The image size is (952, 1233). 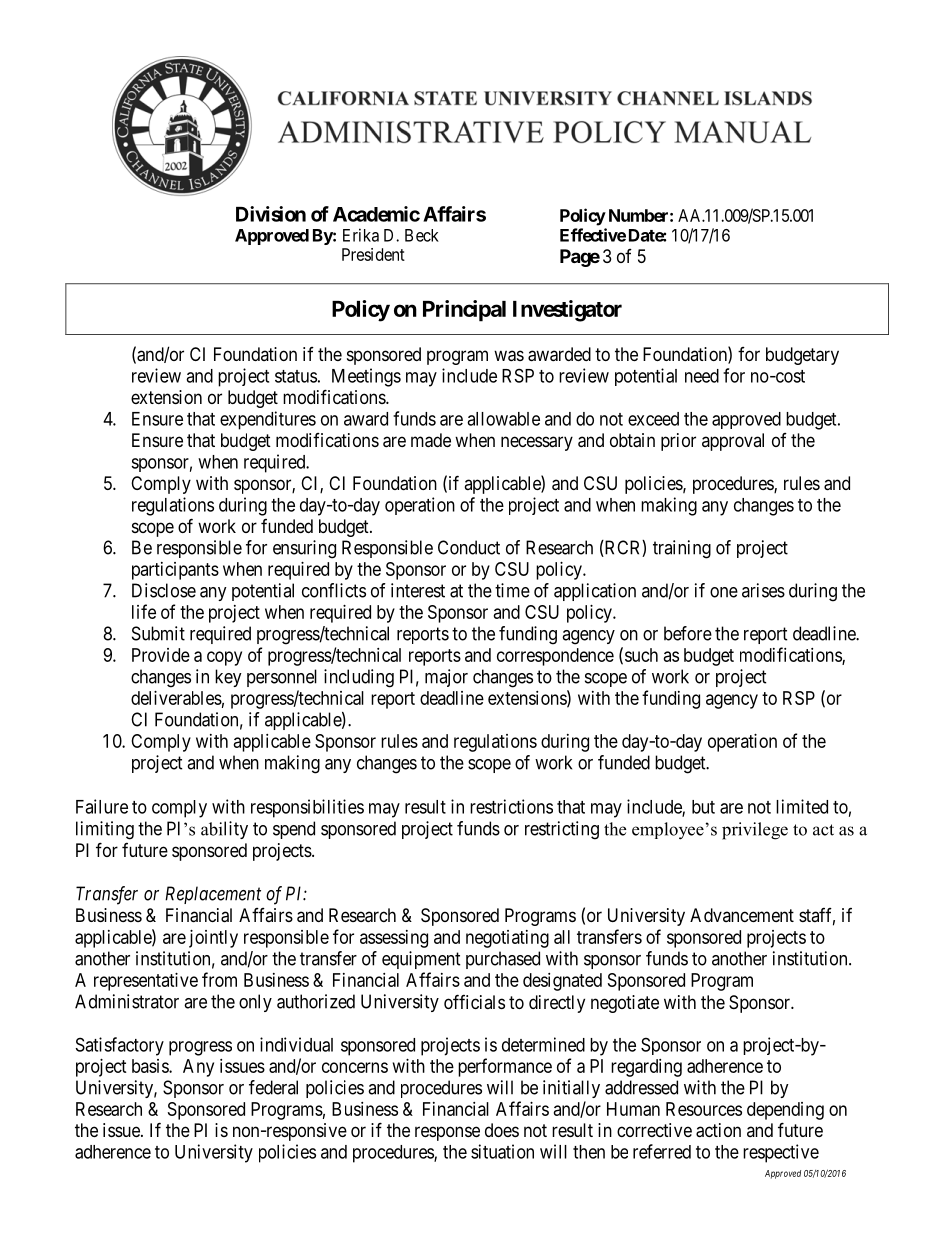 What do you see at coordinates (446, 678) in the page?
I see `major` at bounding box center [446, 678].
